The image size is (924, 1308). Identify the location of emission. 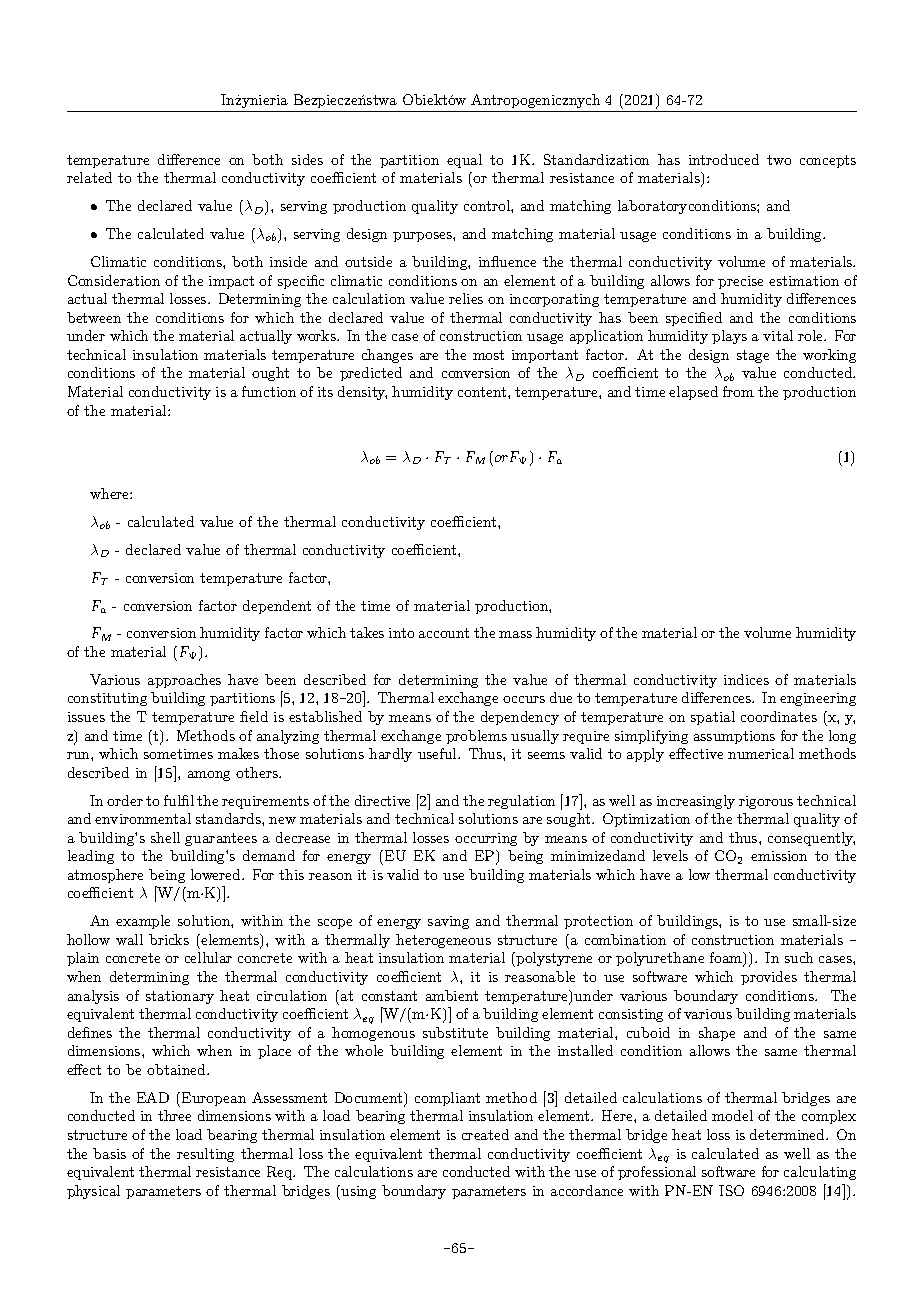
(779, 856).
